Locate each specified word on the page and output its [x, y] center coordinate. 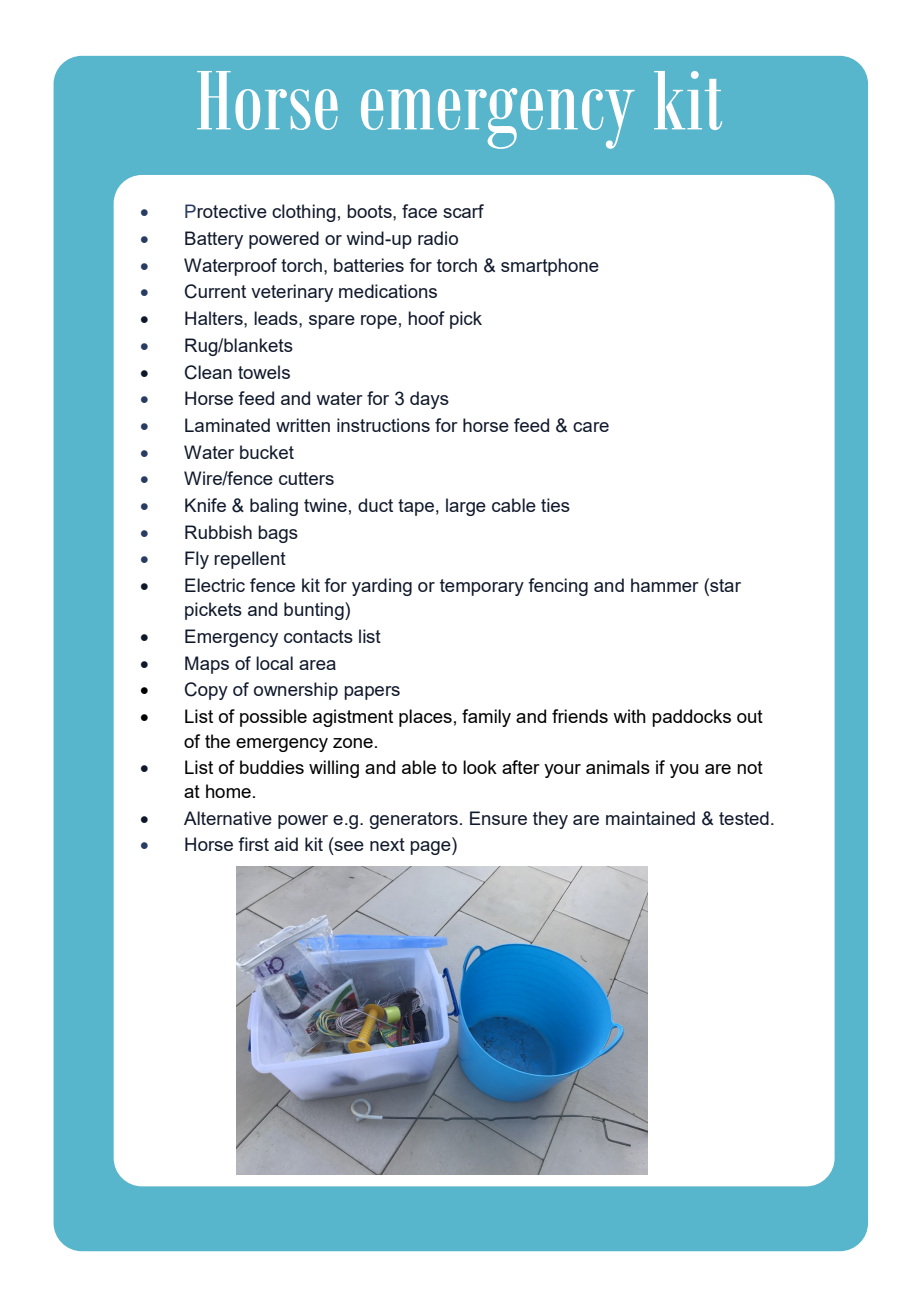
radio [438, 238]
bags [278, 534]
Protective [226, 211]
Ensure [498, 818]
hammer [665, 585]
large [466, 507]
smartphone [550, 267]
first [253, 844]
